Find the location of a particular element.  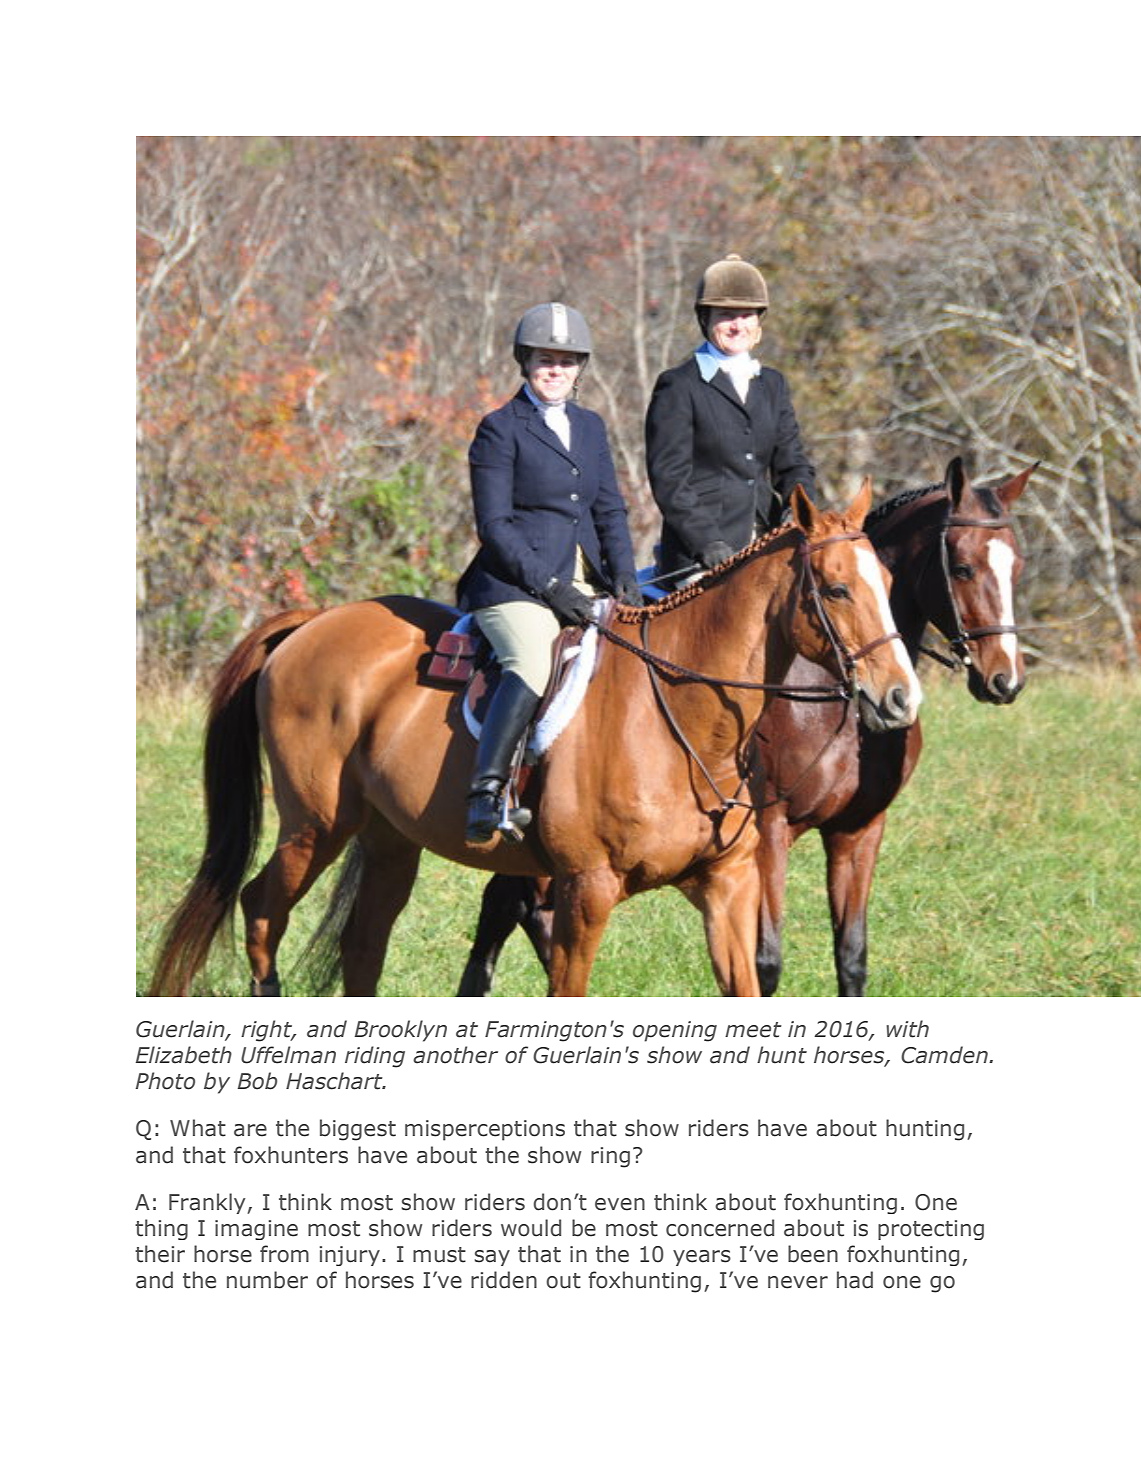

even is located at coordinates (620, 1204).
